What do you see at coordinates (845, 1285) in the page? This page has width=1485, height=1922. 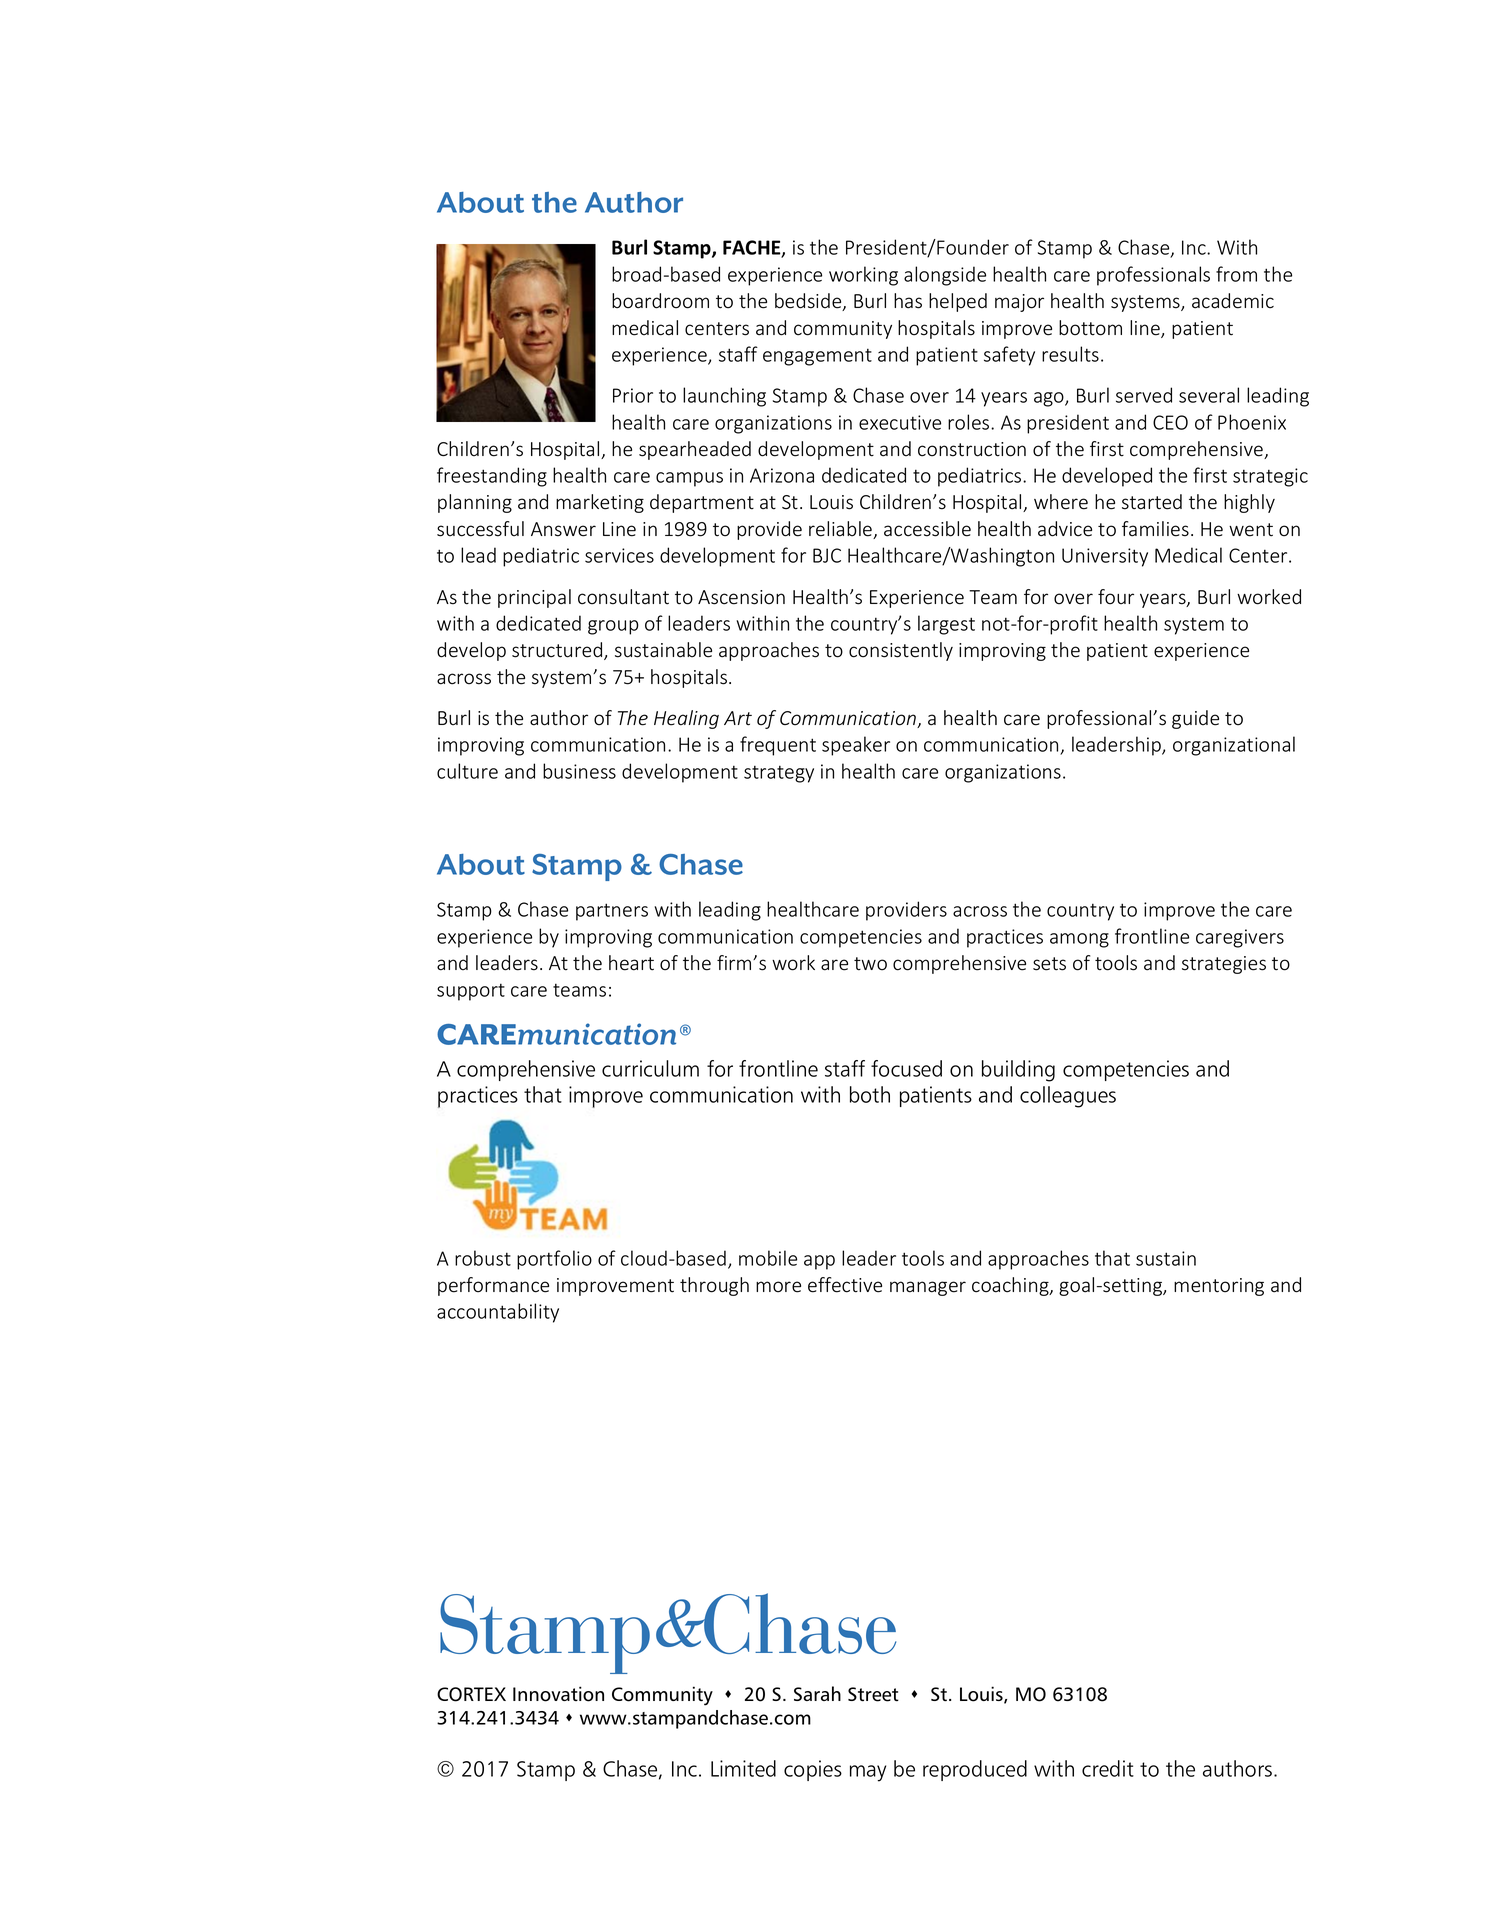 I see `effective` at bounding box center [845, 1285].
